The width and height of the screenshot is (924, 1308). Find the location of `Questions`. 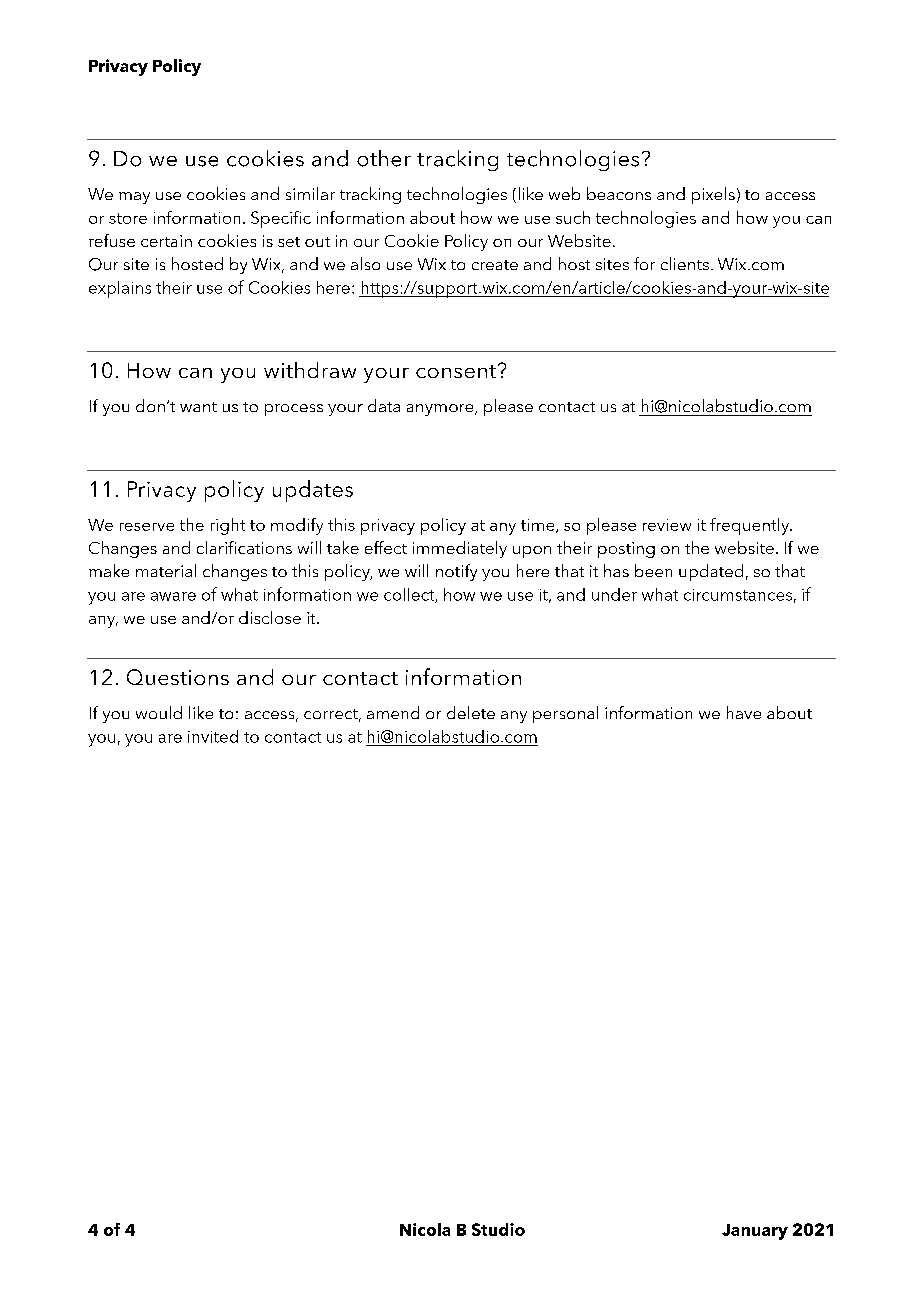

Questions is located at coordinates (178, 677).
